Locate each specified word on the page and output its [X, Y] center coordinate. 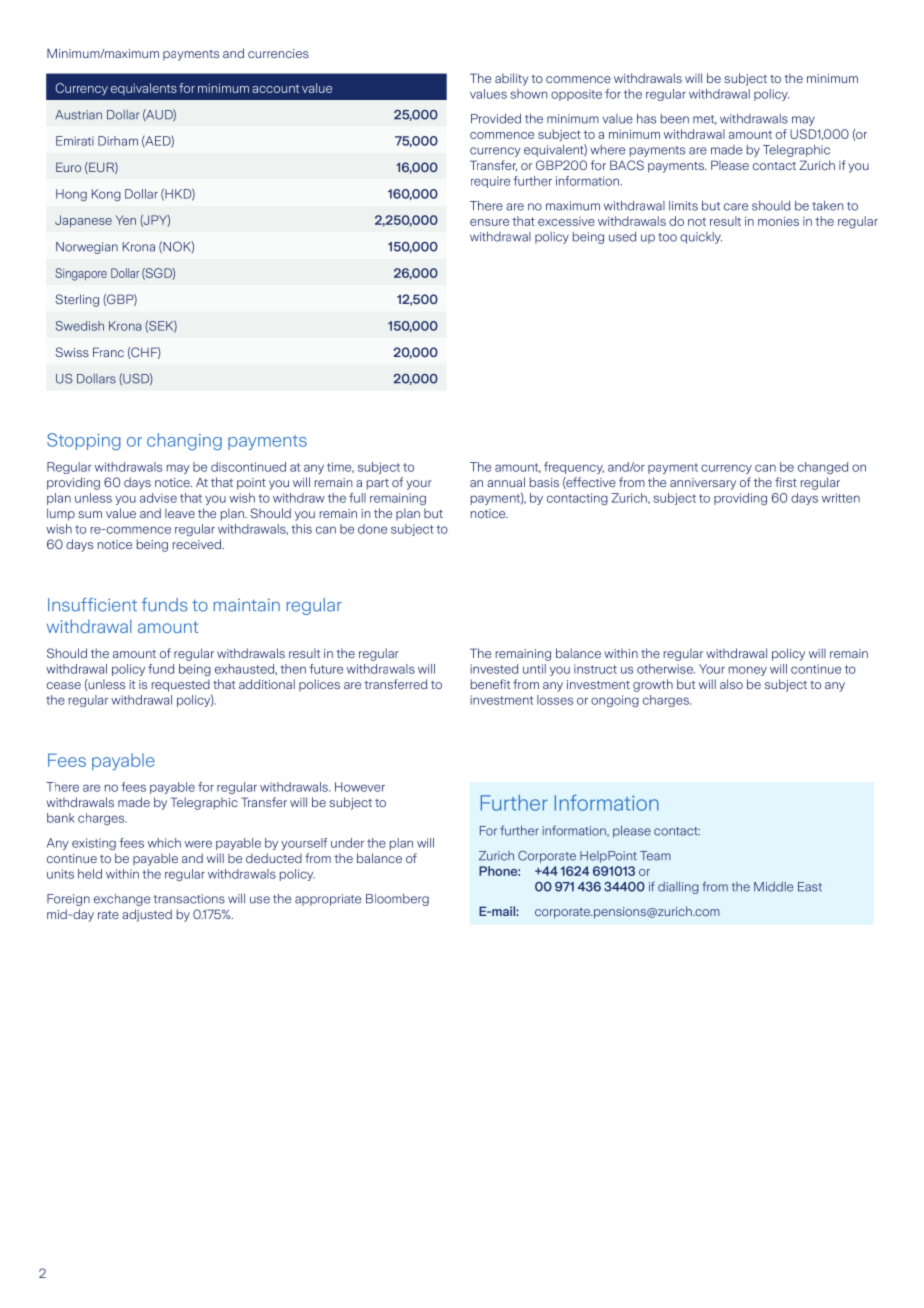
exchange [122, 900]
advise [158, 498]
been [675, 119]
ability [512, 79]
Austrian [78, 115]
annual [506, 482]
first [786, 482]
